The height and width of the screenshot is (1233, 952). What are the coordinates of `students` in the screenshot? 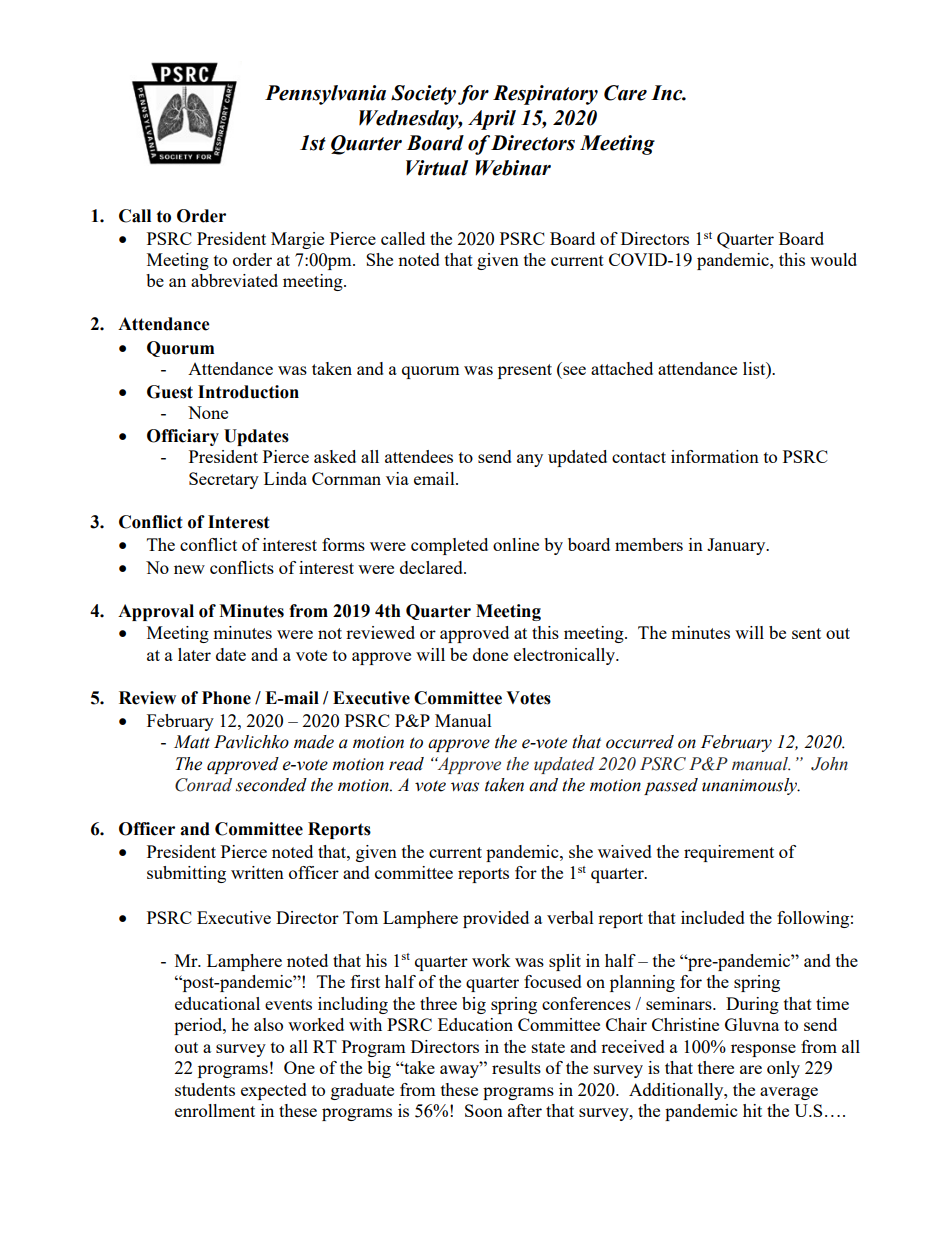 It's located at (205, 1089).
